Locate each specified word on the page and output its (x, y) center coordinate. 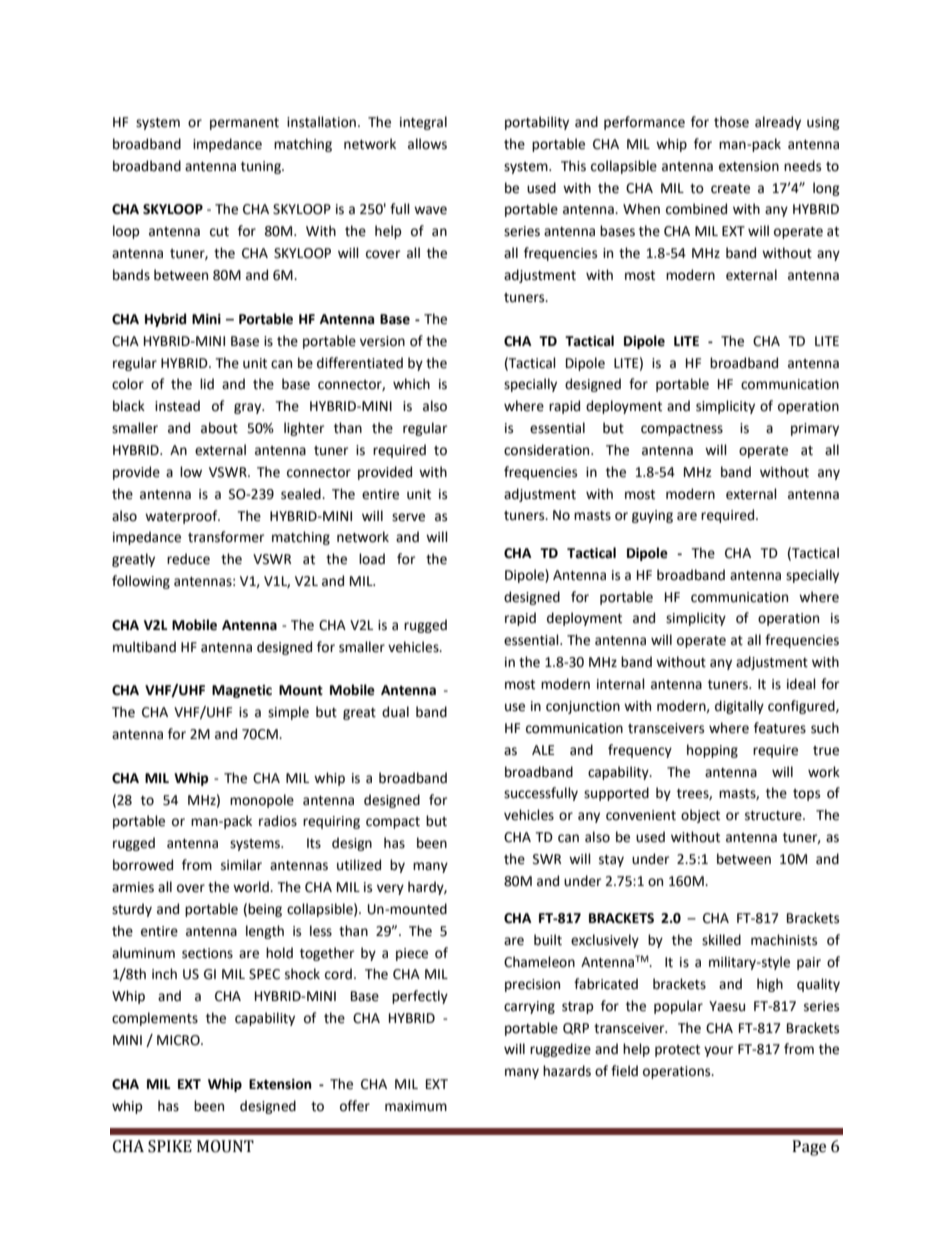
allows (427, 144)
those (731, 122)
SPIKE (170, 1146)
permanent (244, 124)
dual (395, 712)
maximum (416, 1106)
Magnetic (242, 691)
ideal (801, 684)
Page (809, 1148)
